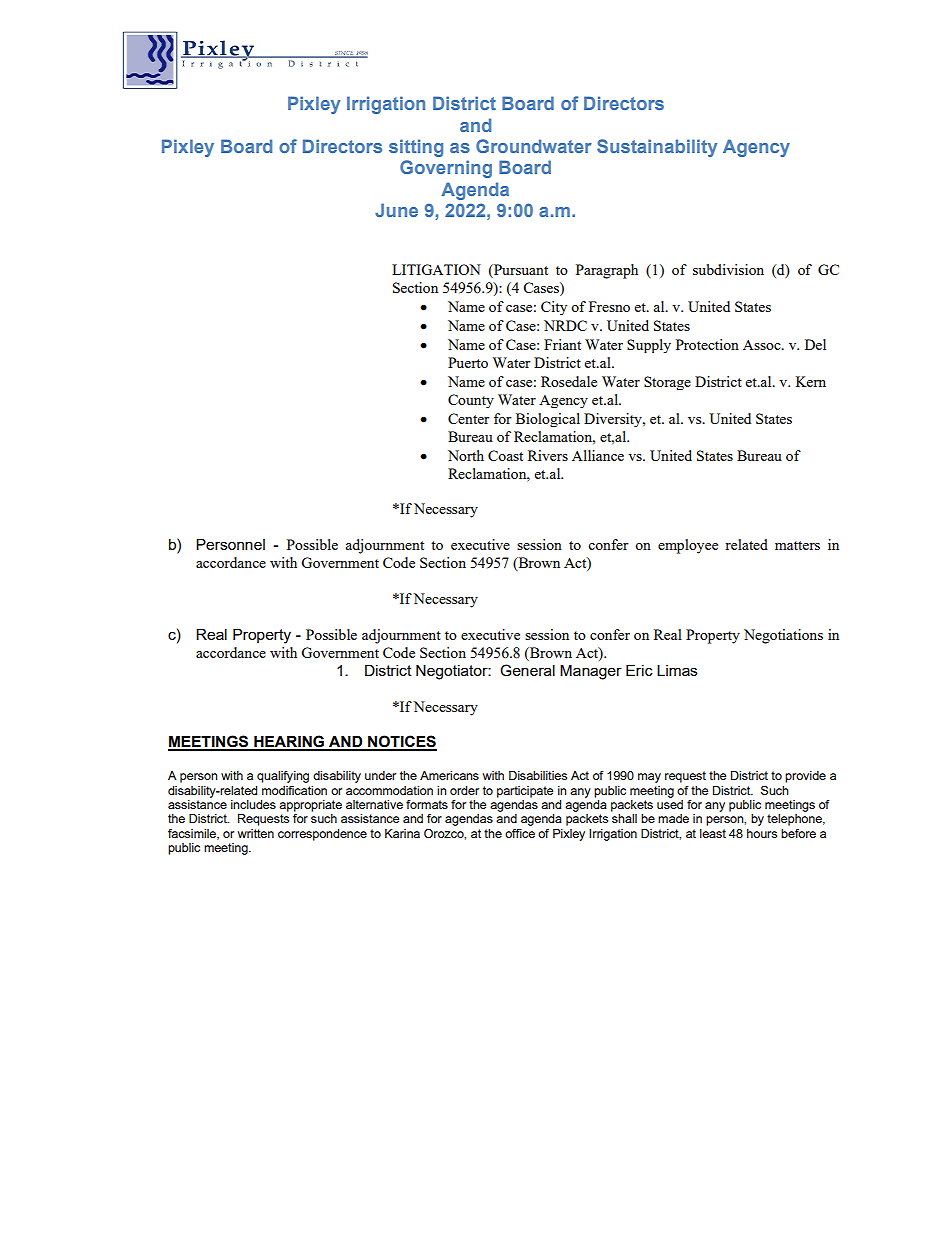  What do you see at coordinates (527, 670) in the image?
I see `General` at bounding box center [527, 670].
